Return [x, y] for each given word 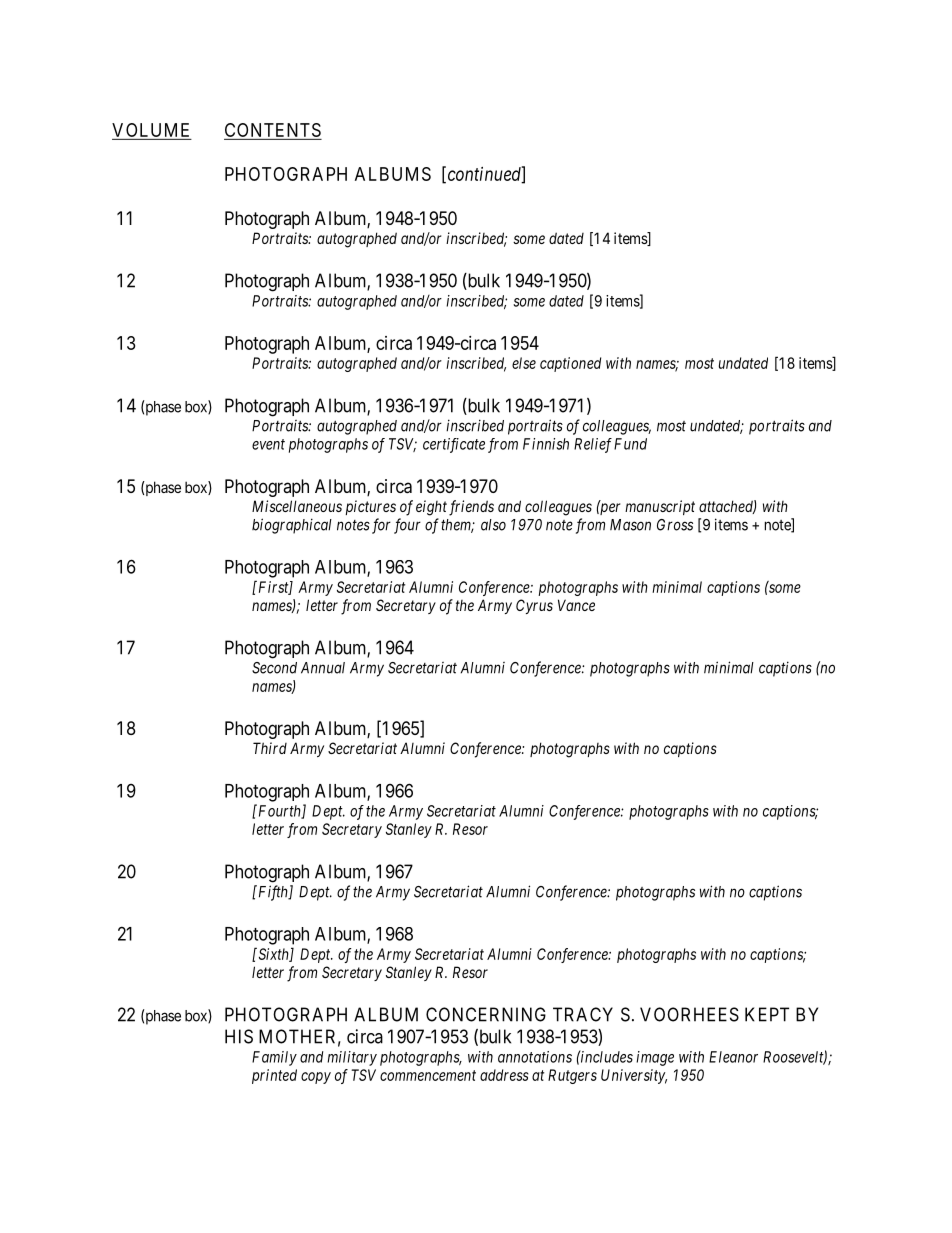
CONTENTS [273, 130]
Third [270, 748]
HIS [239, 1036]
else [524, 363]
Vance [576, 605]
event [268, 444]
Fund [630, 444]
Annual [323, 668]
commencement [428, 1075]
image [655, 1058]
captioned [570, 364]
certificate [454, 445]
